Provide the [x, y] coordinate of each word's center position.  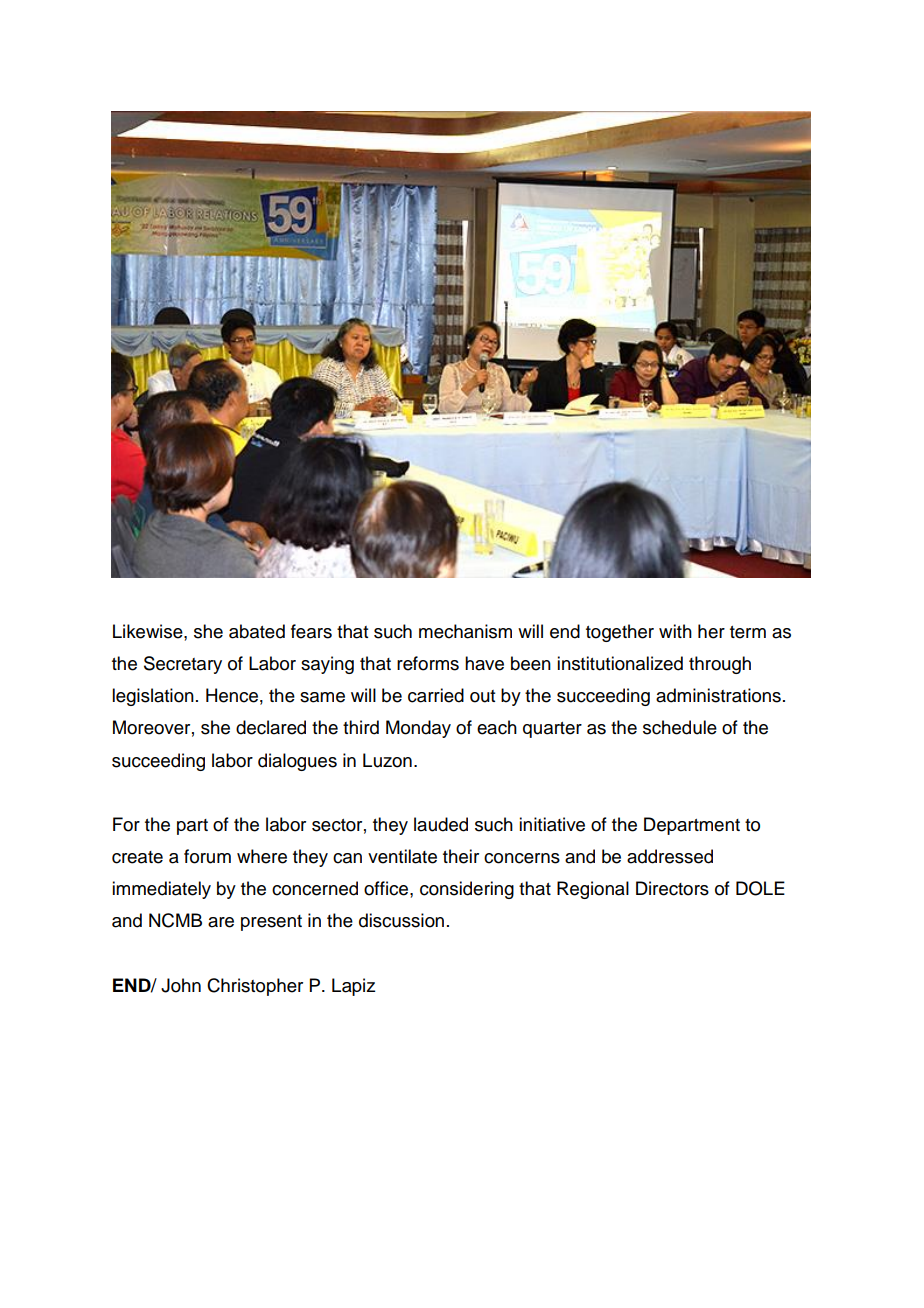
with [675, 631]
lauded [441, 824]
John [181, 985]
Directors [672, 888]
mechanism [465, 631]
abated [257, 631]
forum [207, 856]
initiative [552, 824]
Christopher [255, 987]
